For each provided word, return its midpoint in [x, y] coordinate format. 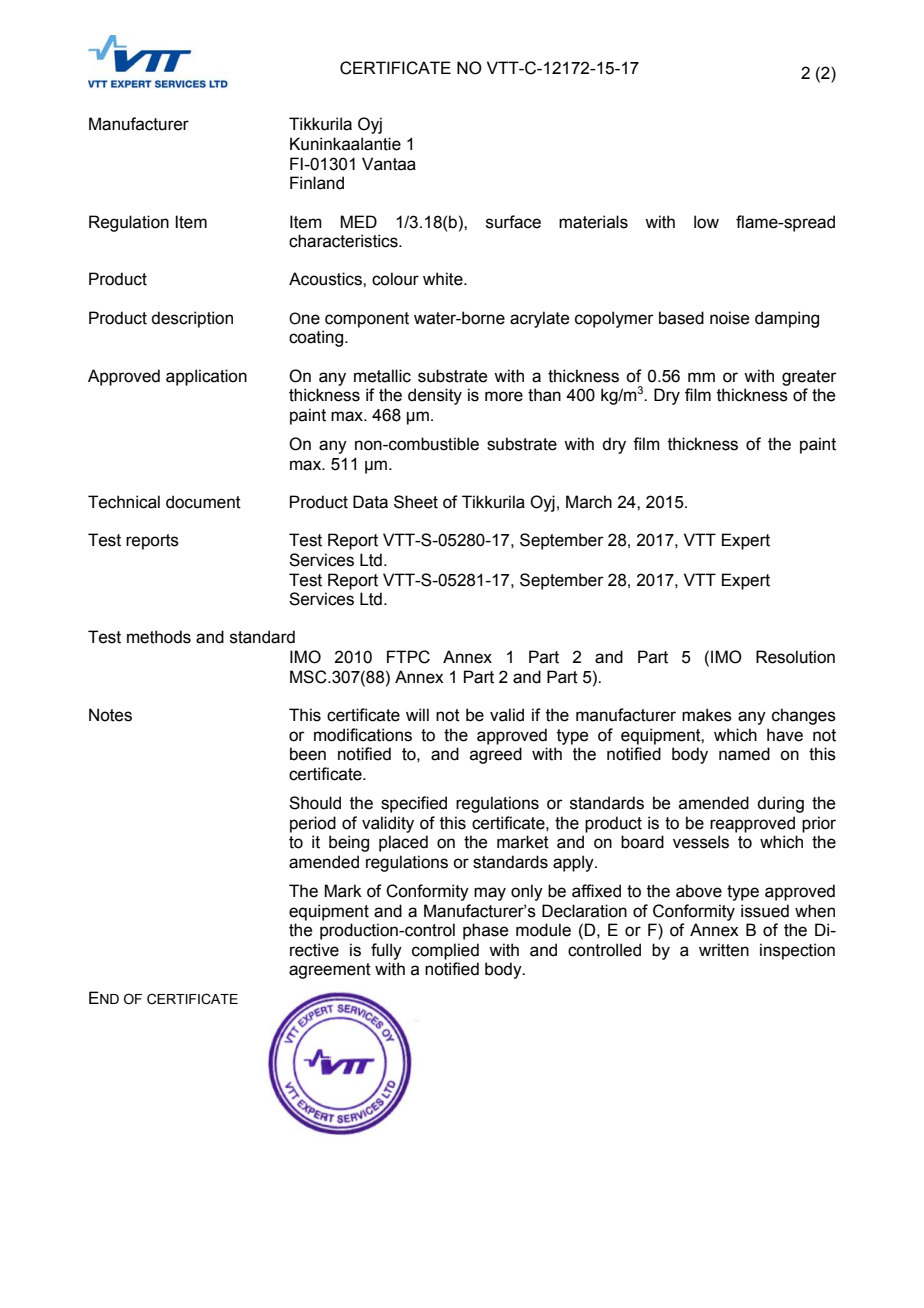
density [435, 396]
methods [159, 637]
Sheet [416, 502]
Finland [317, 183]
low [706, 222]
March [589, 502]
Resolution [795, 657]
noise [729, 318]
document [203, 502]
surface [513, 222]
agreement [330, 971]
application [206, 377]
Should [315, 803]
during [780, 804]
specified [414, 804]
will [417, 714]
